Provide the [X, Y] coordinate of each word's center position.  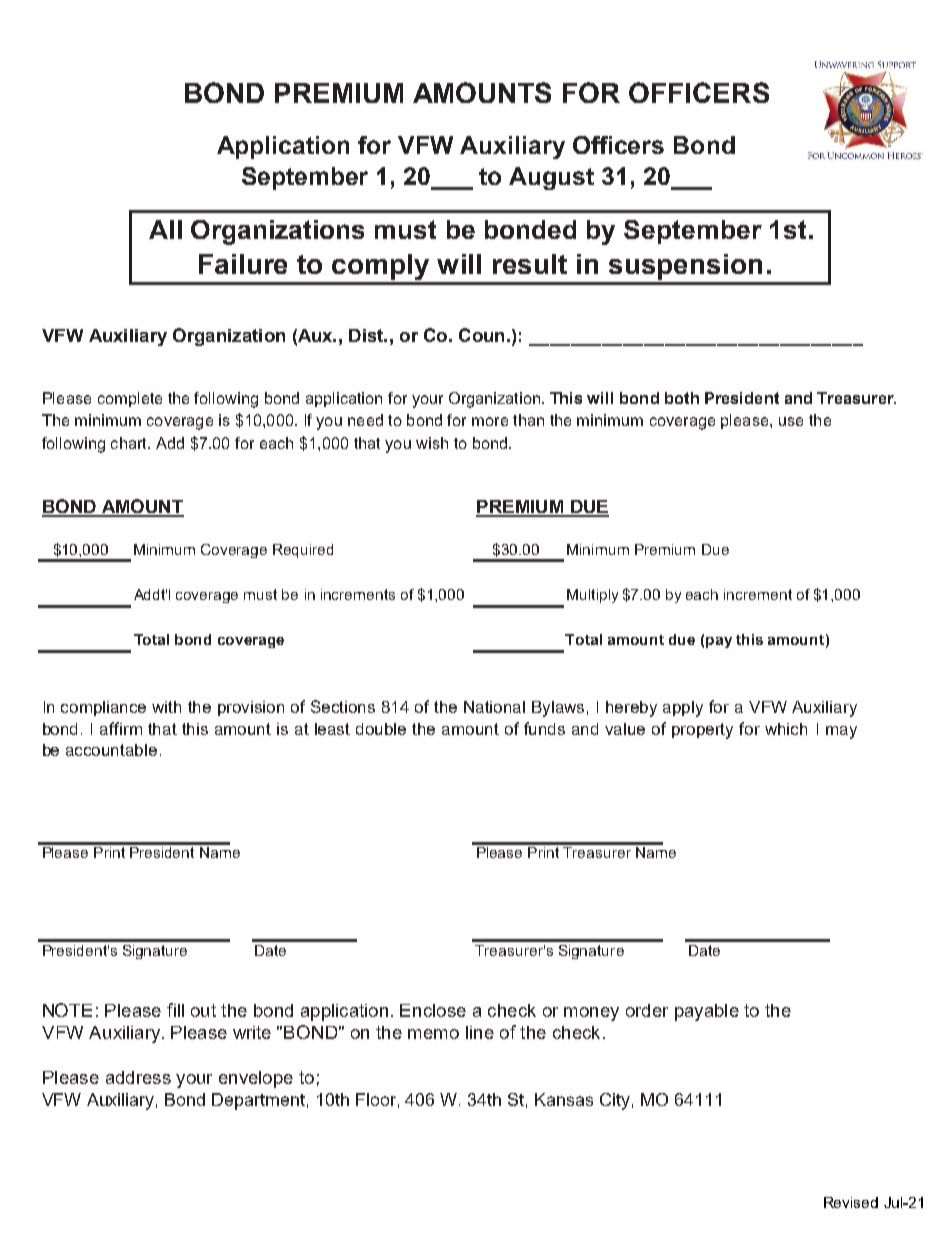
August [551, 178]
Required [303, 551]
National [494, 707]
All [165, 229]
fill [175, 1010]
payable [707, 1012]
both [682, 398]
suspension [685, 267]
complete [130, 399]
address [138, 1077]
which [786, 729]
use [791, 421]
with [166, 707]
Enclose [433, 1010]
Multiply [592, 596]
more [490, 421]
